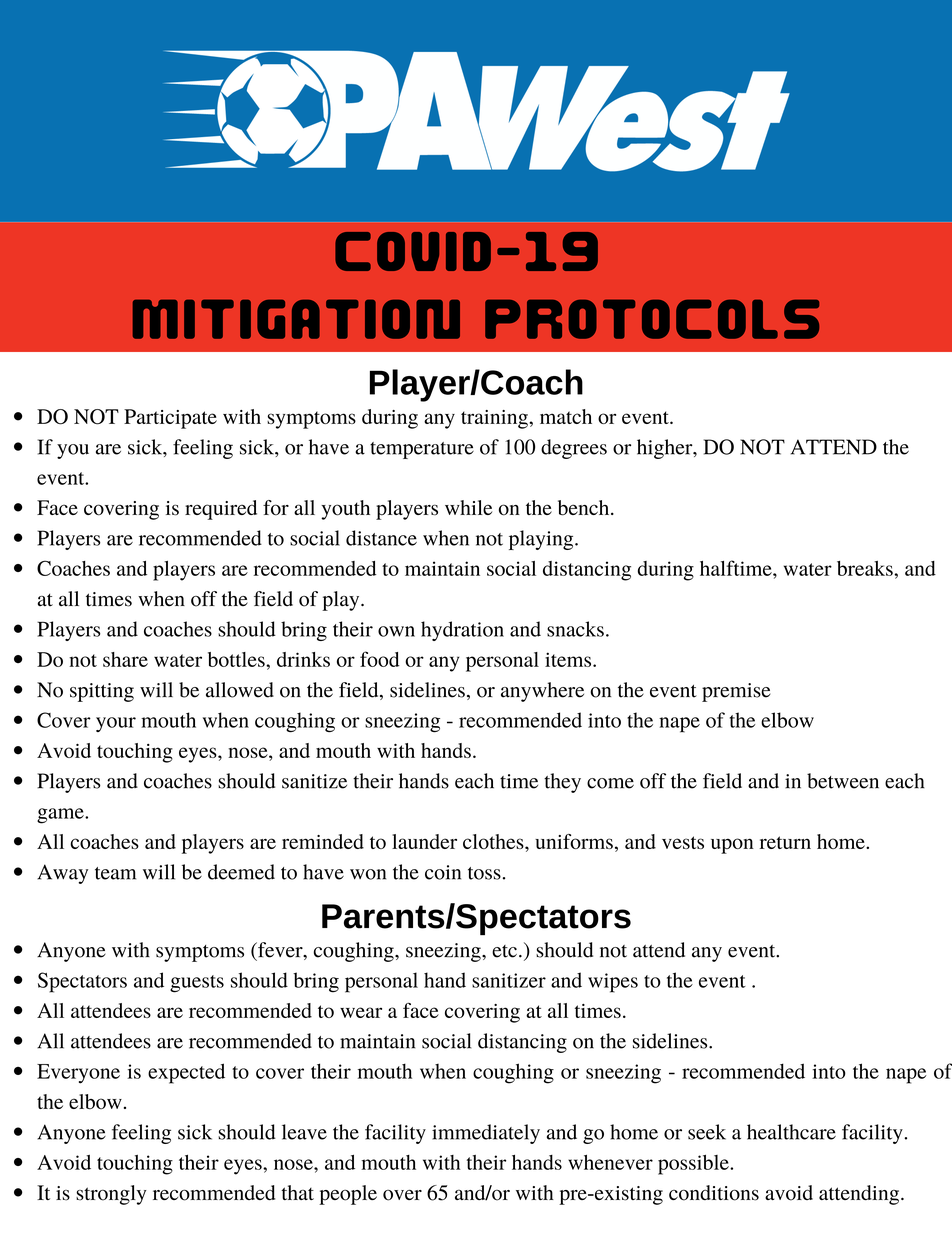 This screenshot has height=1233, width=952. I want to click on between, so click(843, 781).
